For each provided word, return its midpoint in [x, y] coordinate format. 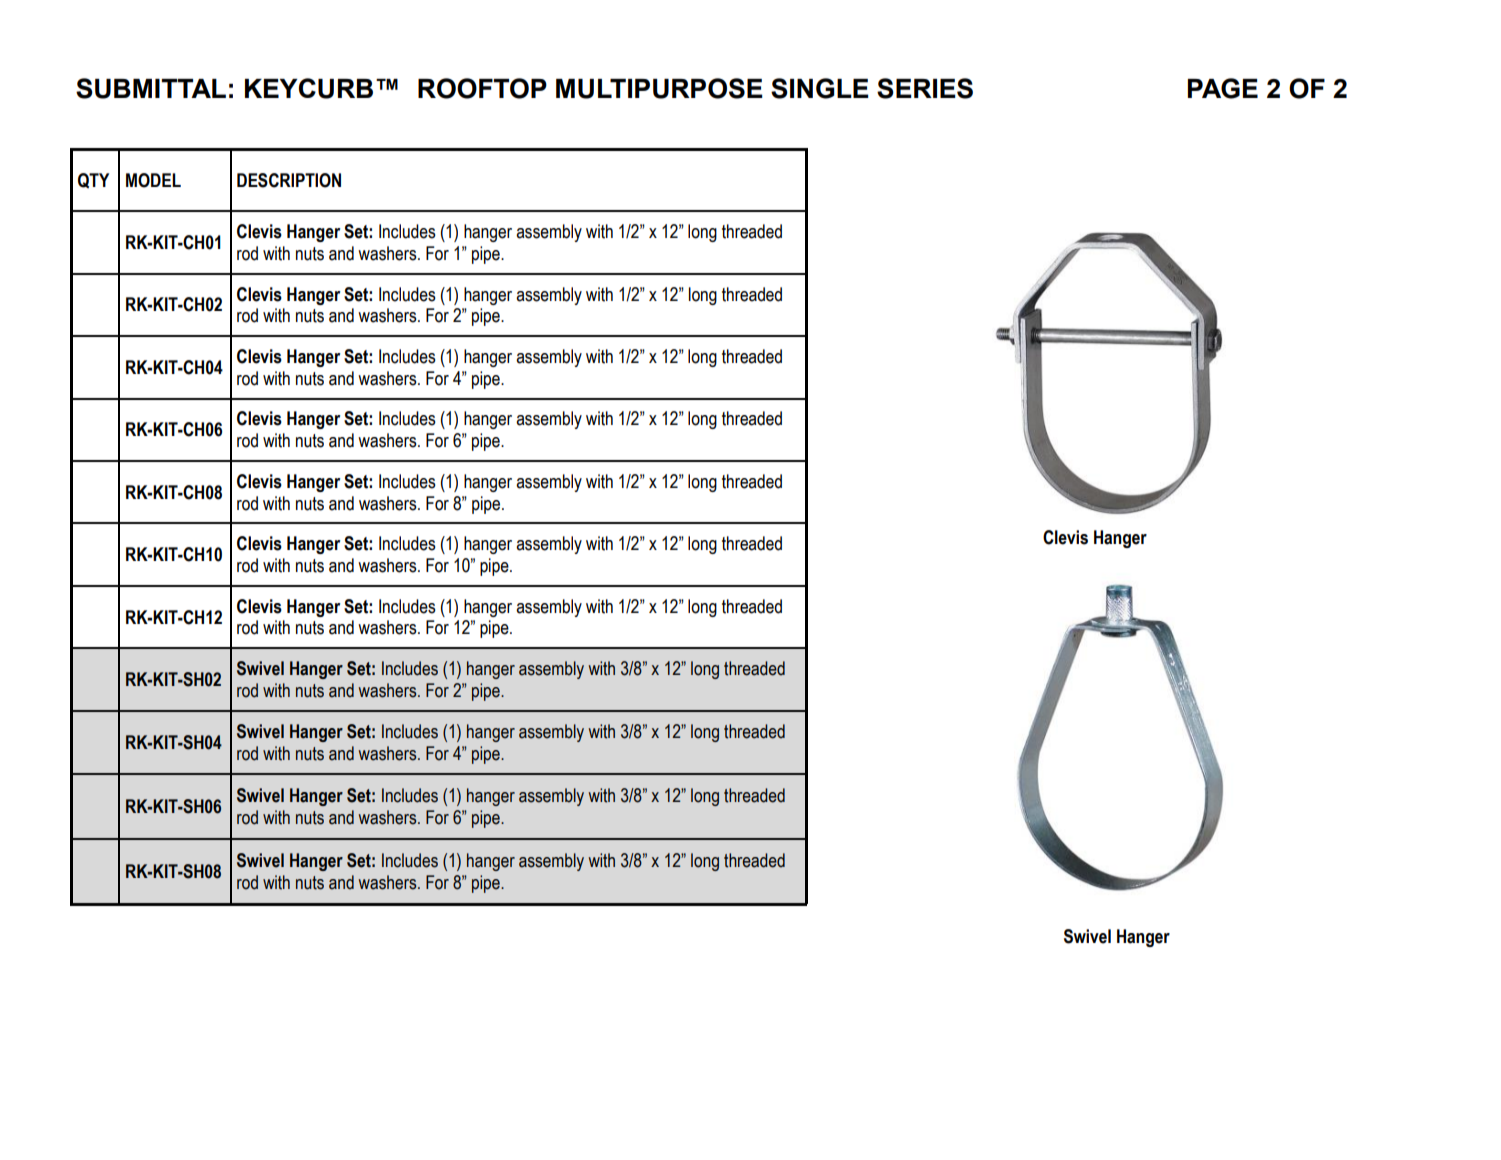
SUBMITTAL [151, 88]
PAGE [1223, 88]
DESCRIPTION [289, 180]
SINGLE [820, 88]
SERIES [925, 88]
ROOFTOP [482, 88]
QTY [93, 180]
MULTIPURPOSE [659, 88]
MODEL [153, 180]
